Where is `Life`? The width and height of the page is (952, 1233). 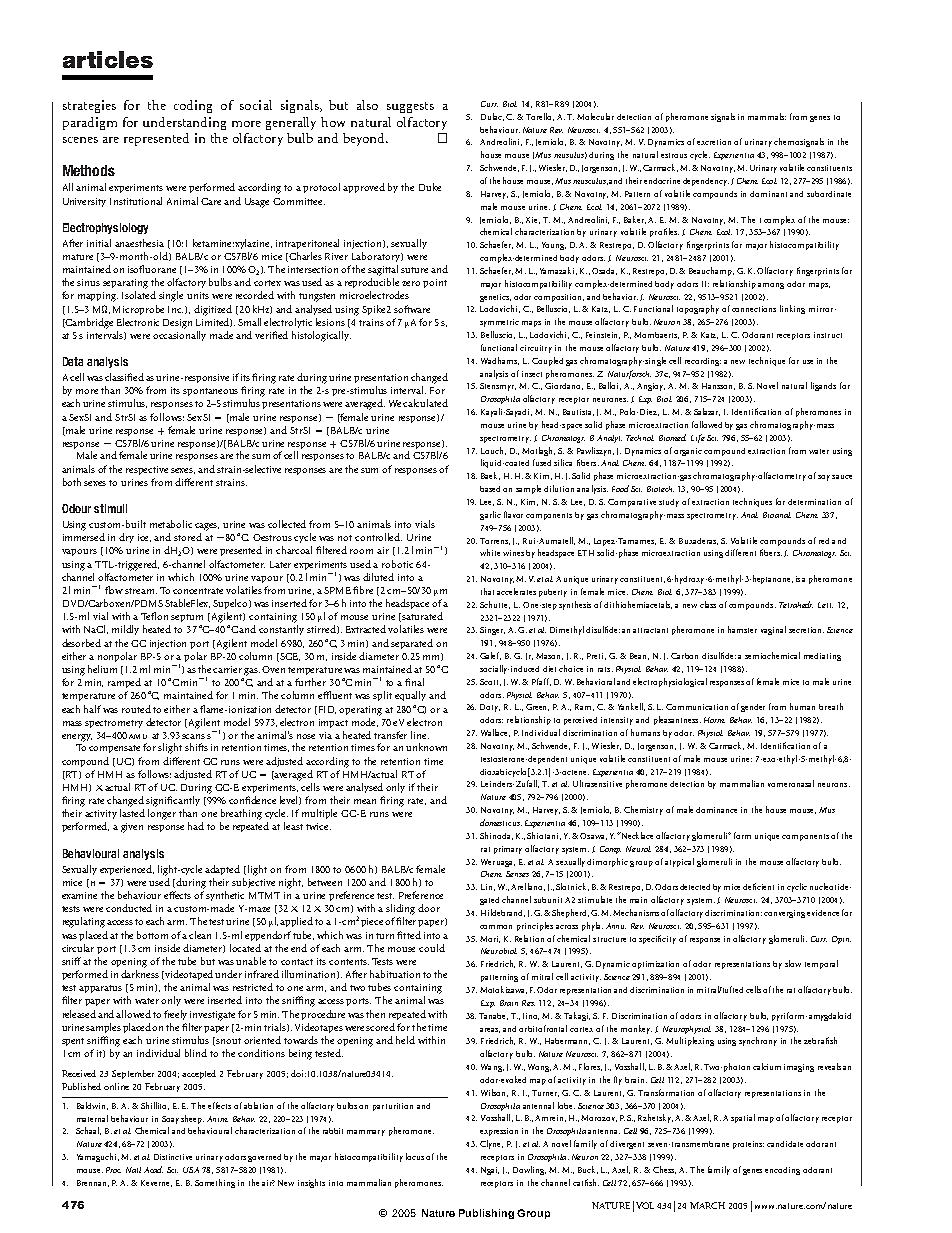 Life is located at coordinates (698, 438).
